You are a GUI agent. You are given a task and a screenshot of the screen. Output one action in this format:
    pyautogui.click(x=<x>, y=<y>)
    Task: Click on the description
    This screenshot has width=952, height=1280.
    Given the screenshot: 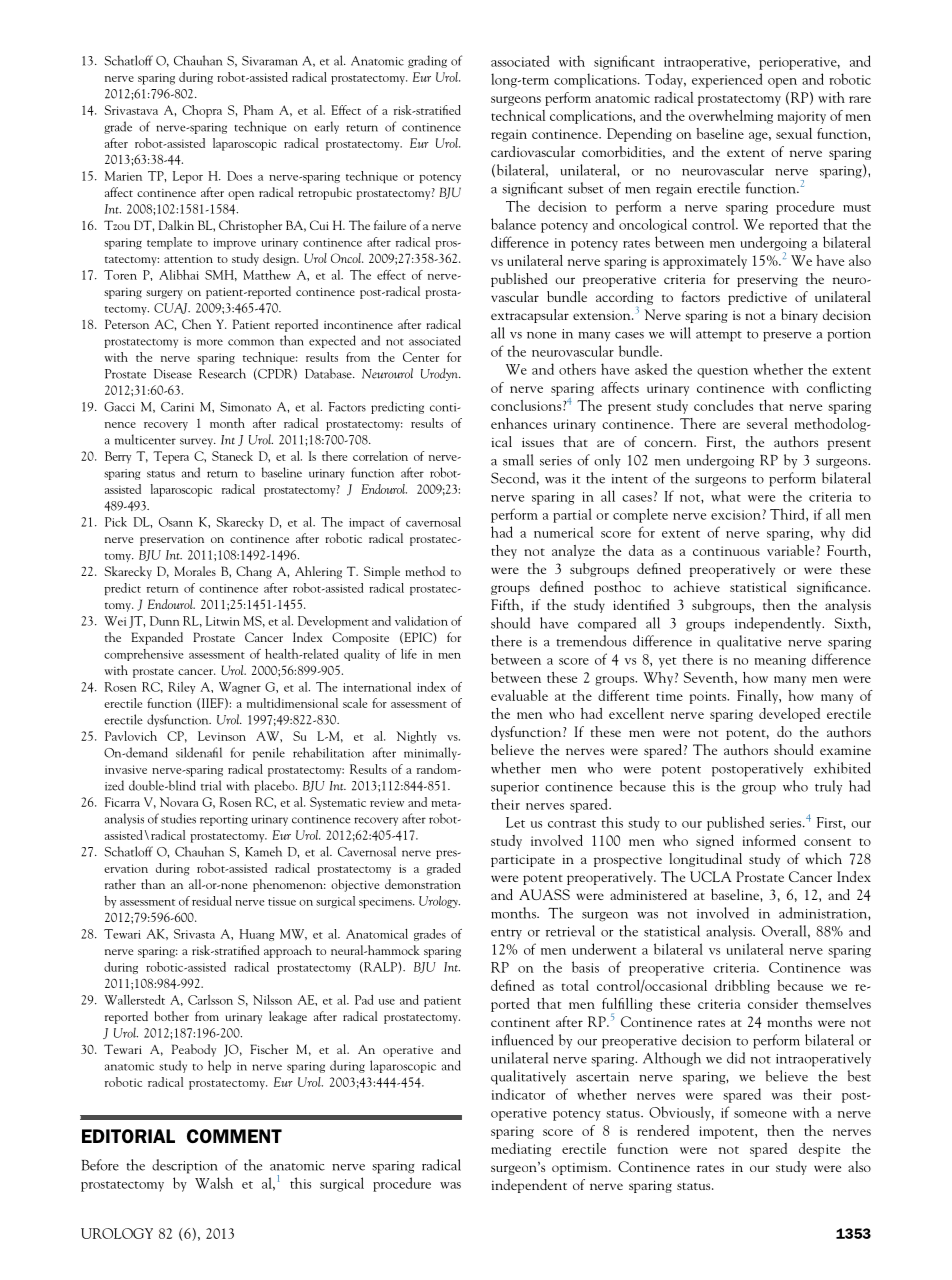 What is the action you would take?
    pyautogui.click(x=185, y=1166)
